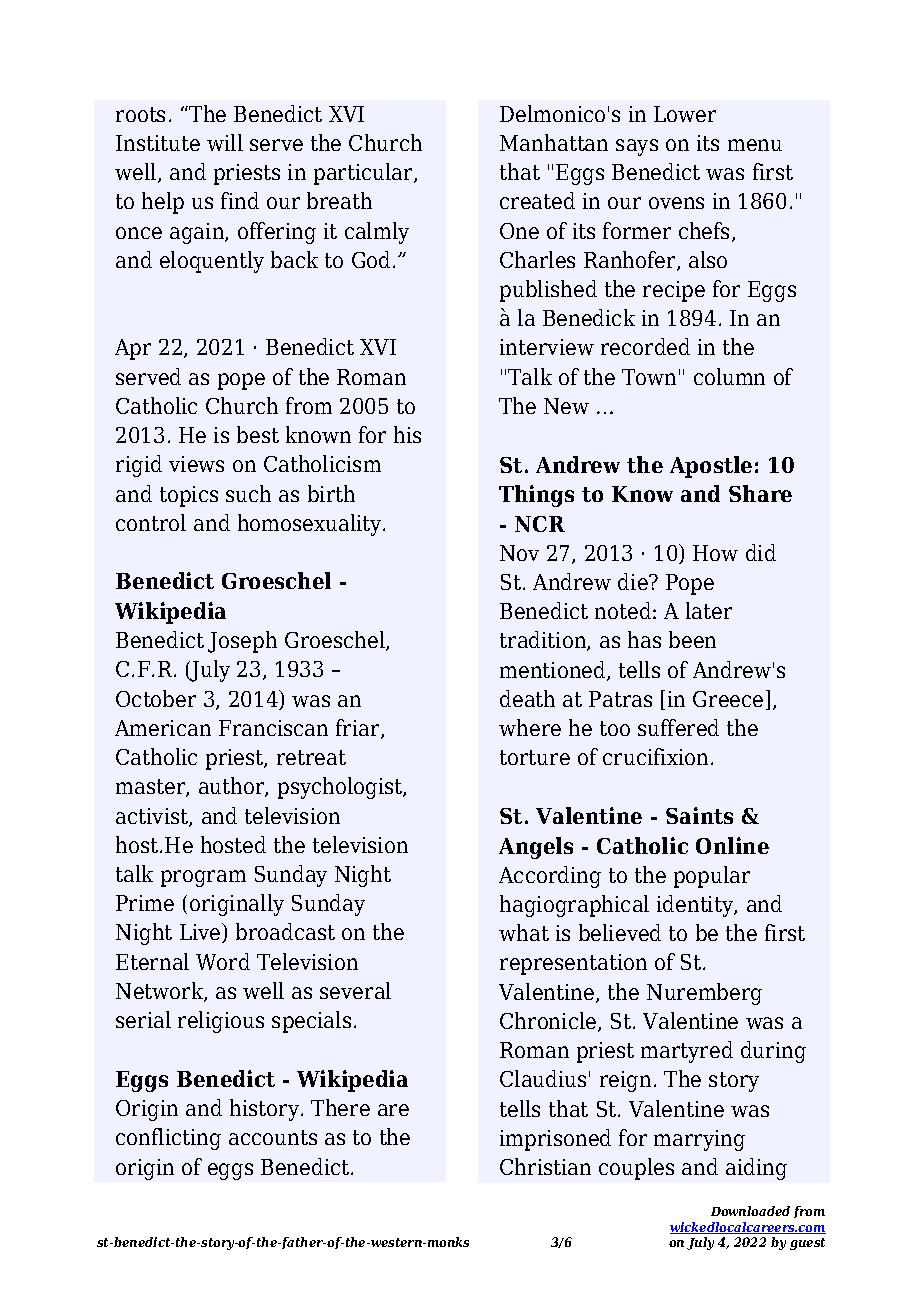  I want to click on Downloaded, so click(750, 1211).
